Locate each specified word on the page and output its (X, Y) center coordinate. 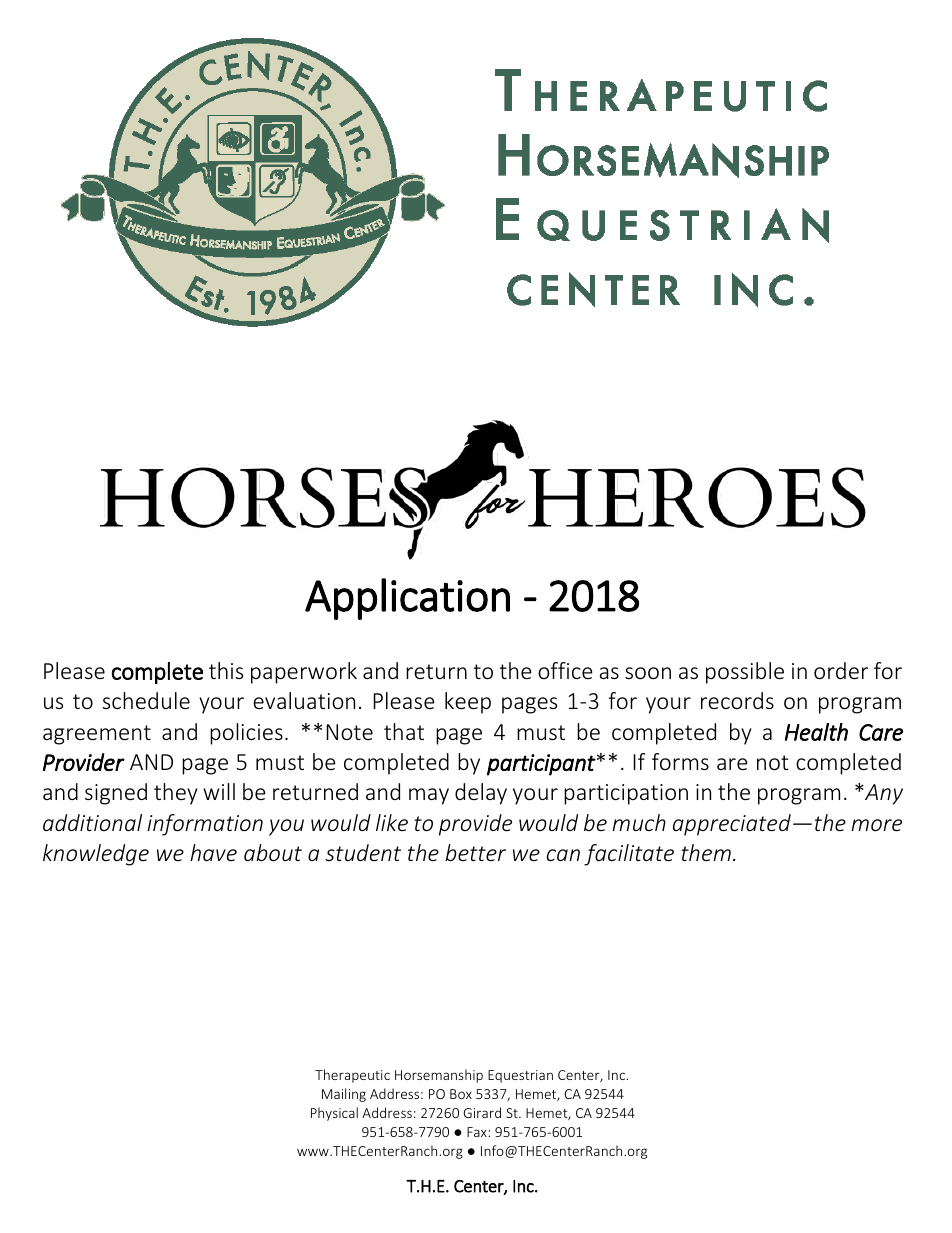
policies (246, 734)
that (404, 731)
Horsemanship (439, 1076)
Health (816, 732)
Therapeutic (352, 1076)
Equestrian (520, 1076)
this (226, 670)
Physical (334, 1114)
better (475, 852)
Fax (477, 1132)
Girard (482, 1112)
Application (407, 599)
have (213, 852)
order (841, 670)
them (706, 852)
